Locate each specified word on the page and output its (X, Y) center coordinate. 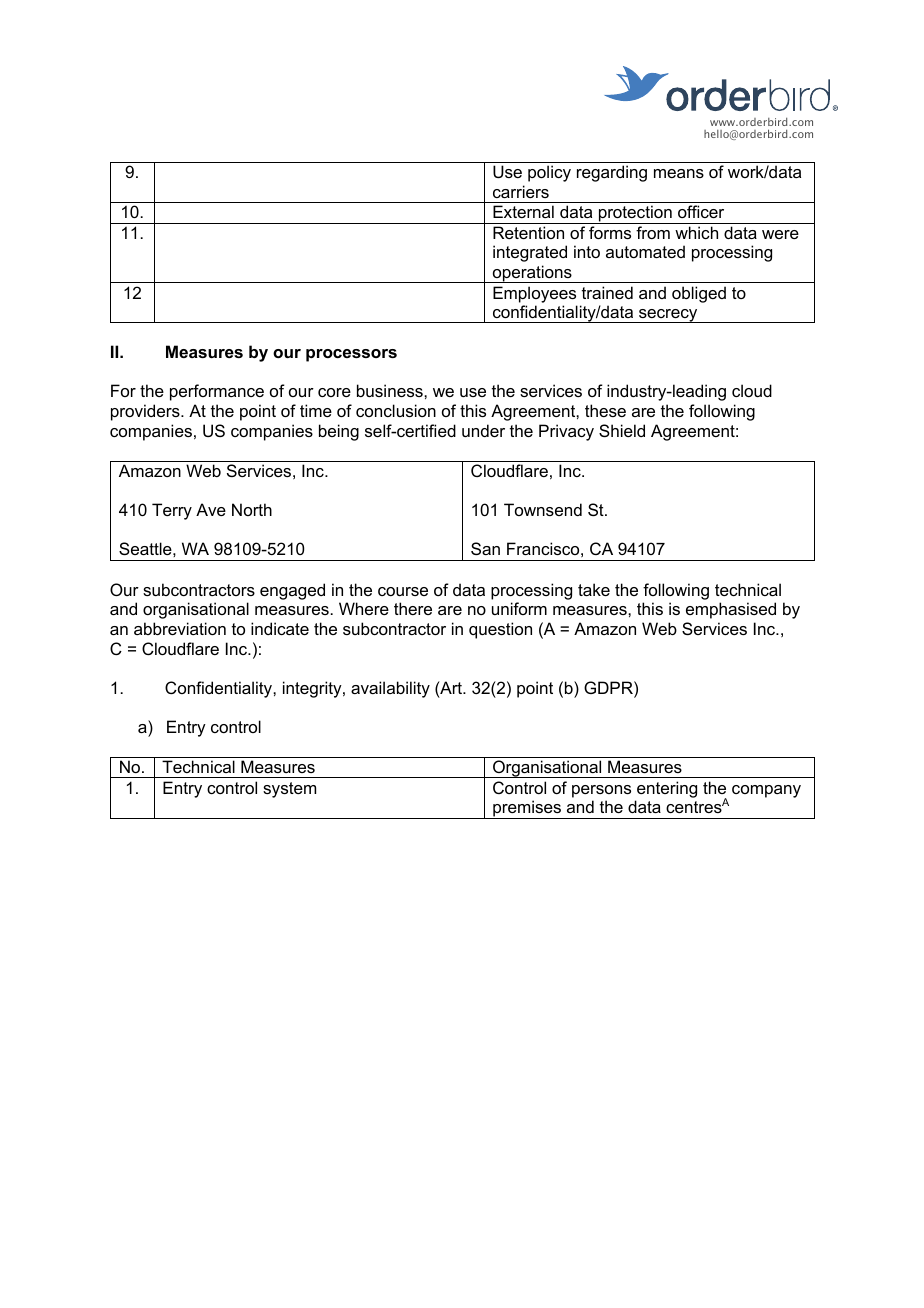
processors (351, 355)
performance (217, 392)
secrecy (668, 316)
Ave (211, 509)
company (766, 791)
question (500, 630)
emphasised (731, 610)
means (679, 173)
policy (549, 173)
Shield (622, 430)
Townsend (543, 509)
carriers (521, 191)
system (289, 790)
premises (527, 809)
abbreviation (180, 628)
